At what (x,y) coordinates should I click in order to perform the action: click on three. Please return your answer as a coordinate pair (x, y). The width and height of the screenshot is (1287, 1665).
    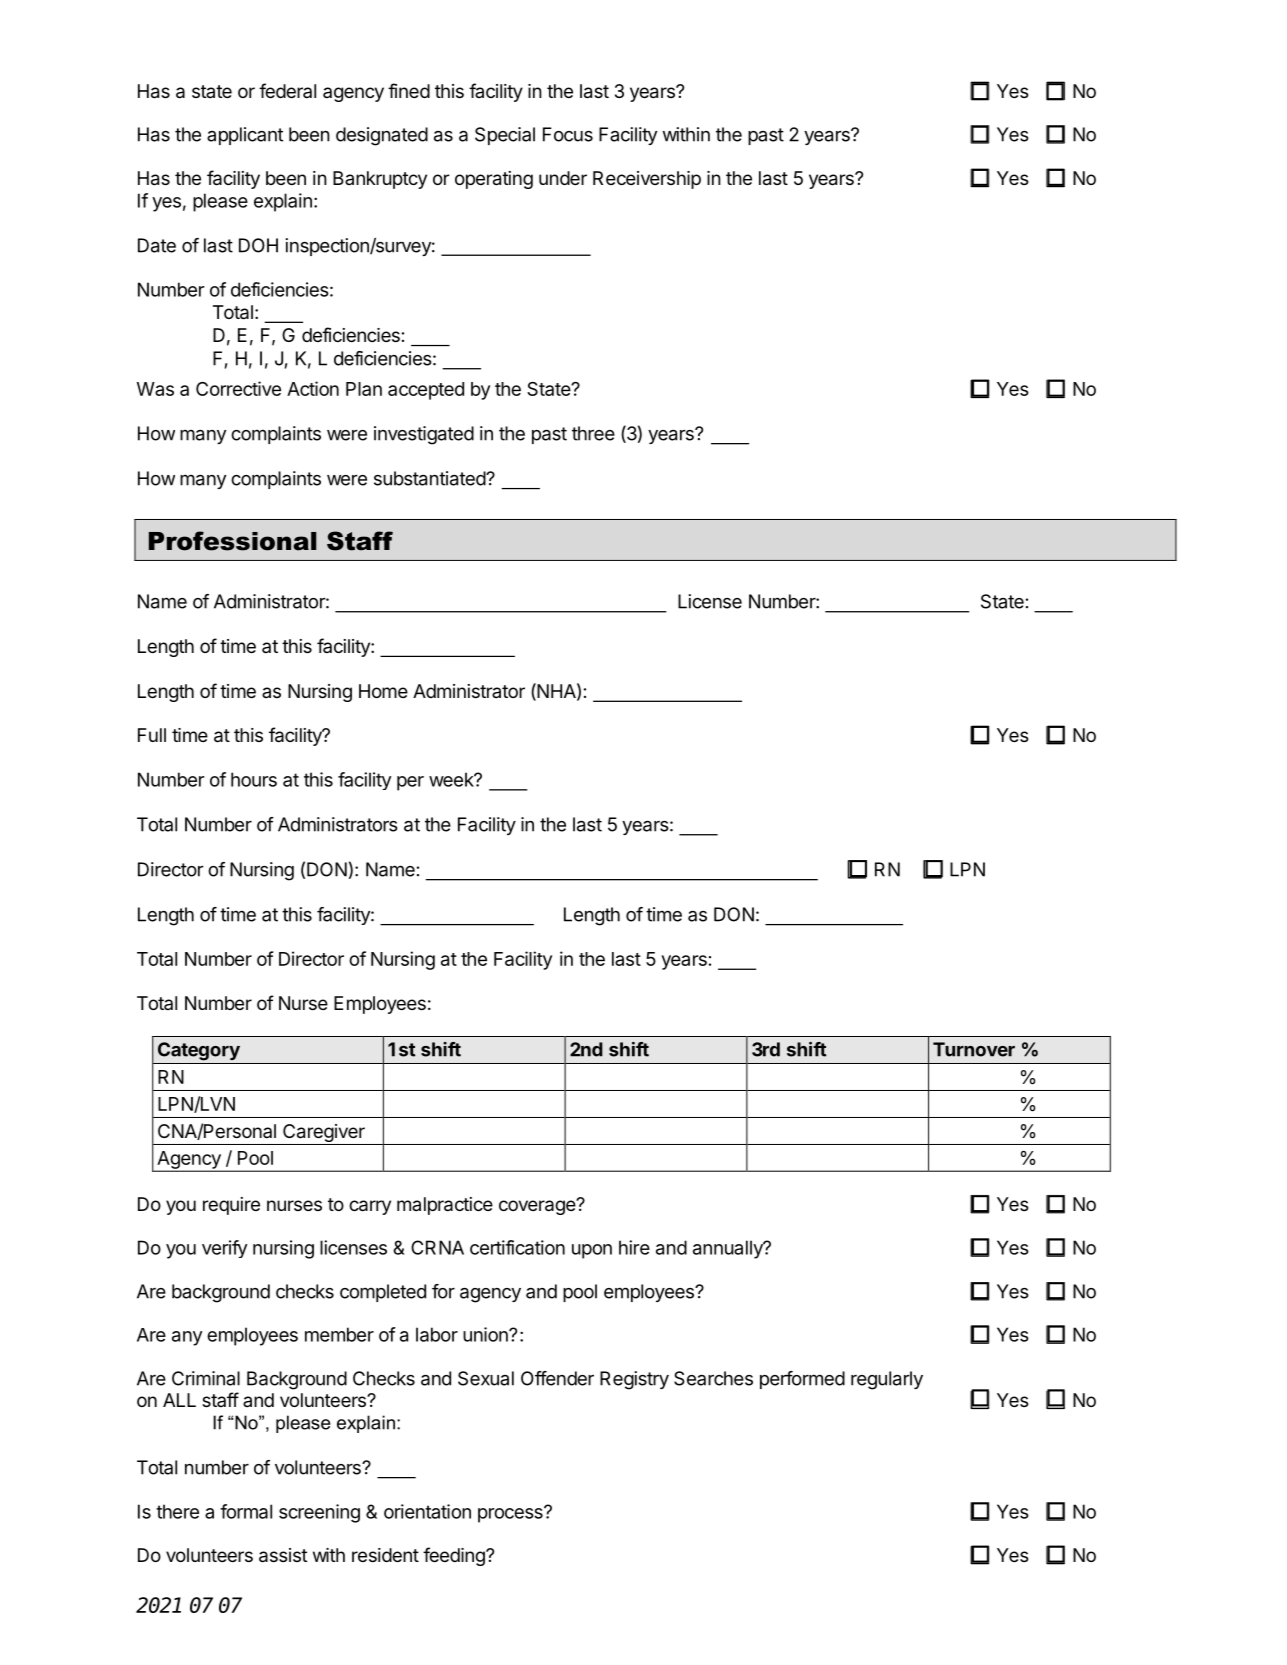
    Looking at the image, I should click on (593, 433).
